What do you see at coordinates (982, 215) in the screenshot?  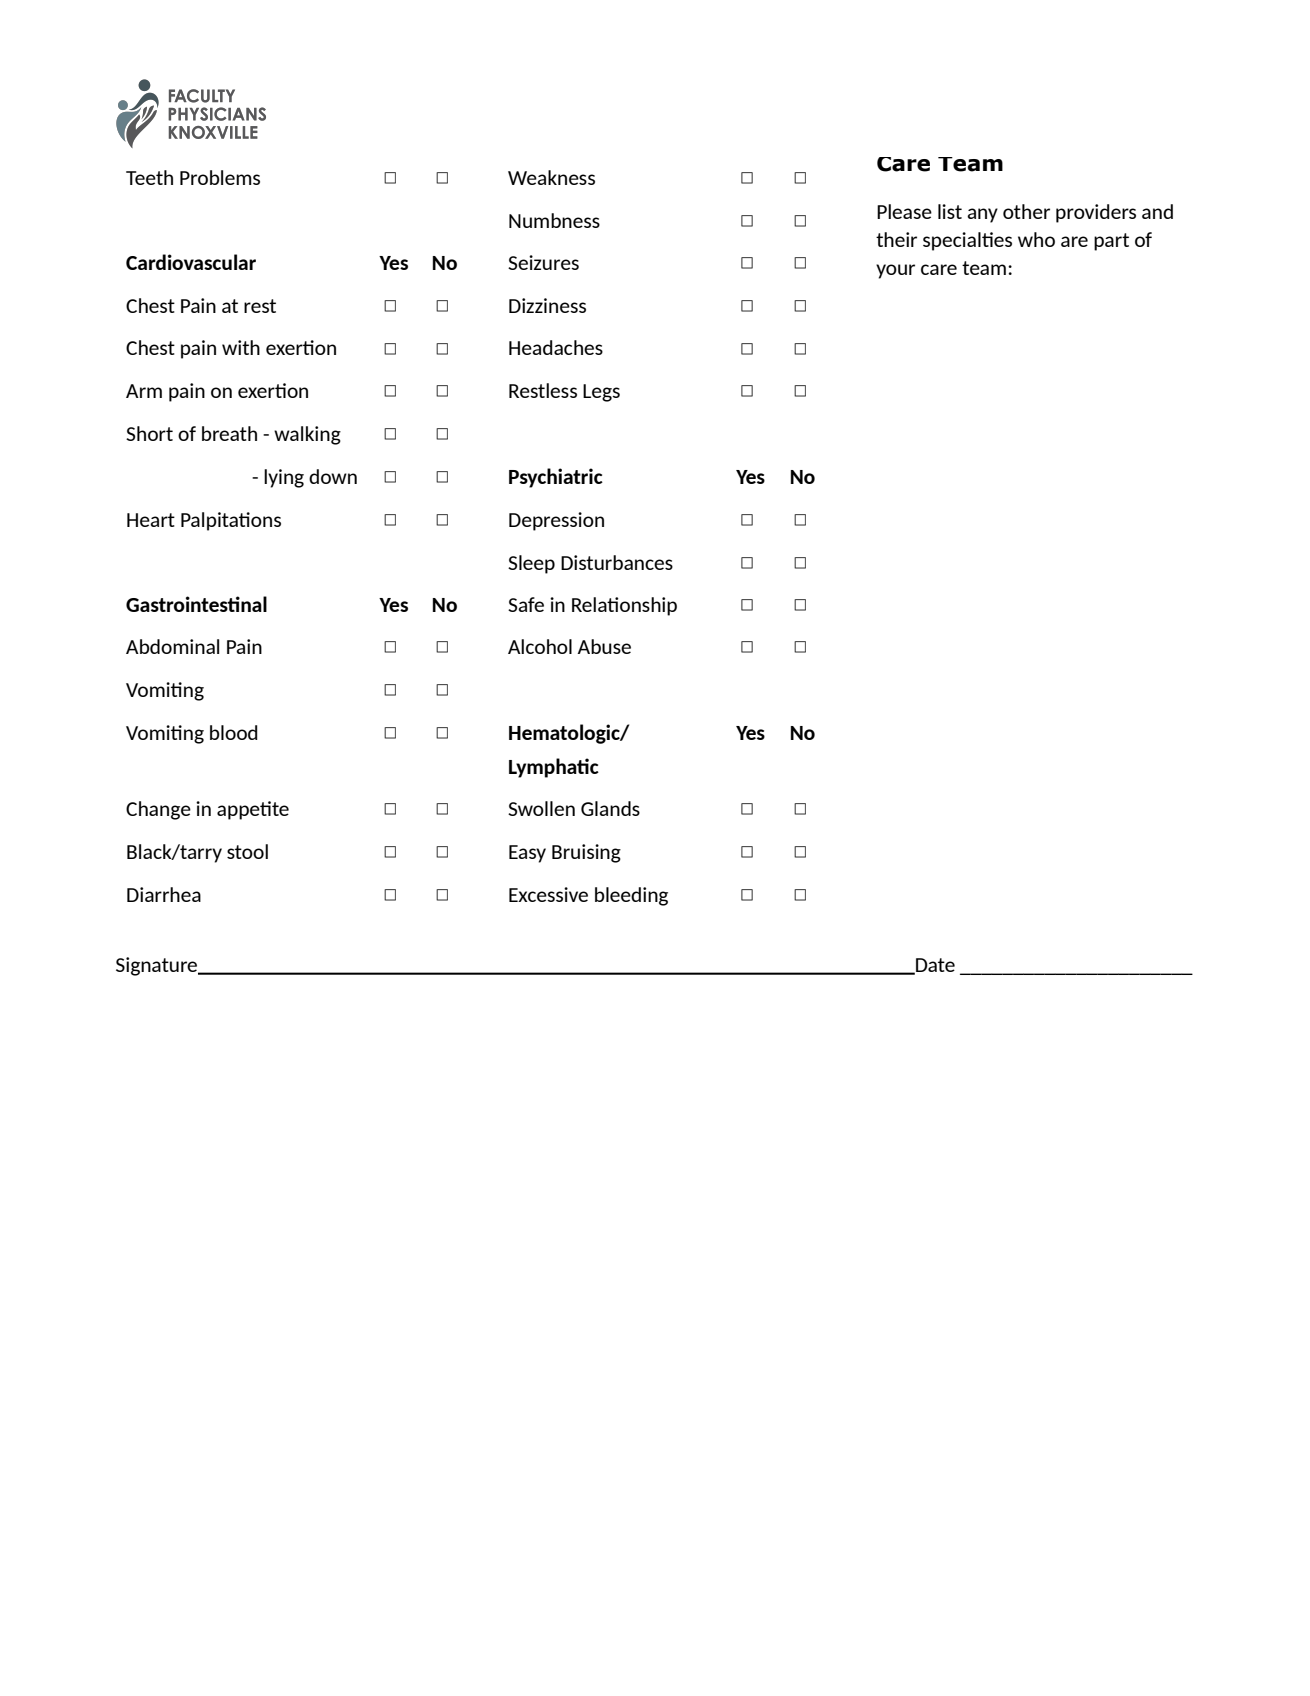 I see `any` at bounding box center [982, 215].
